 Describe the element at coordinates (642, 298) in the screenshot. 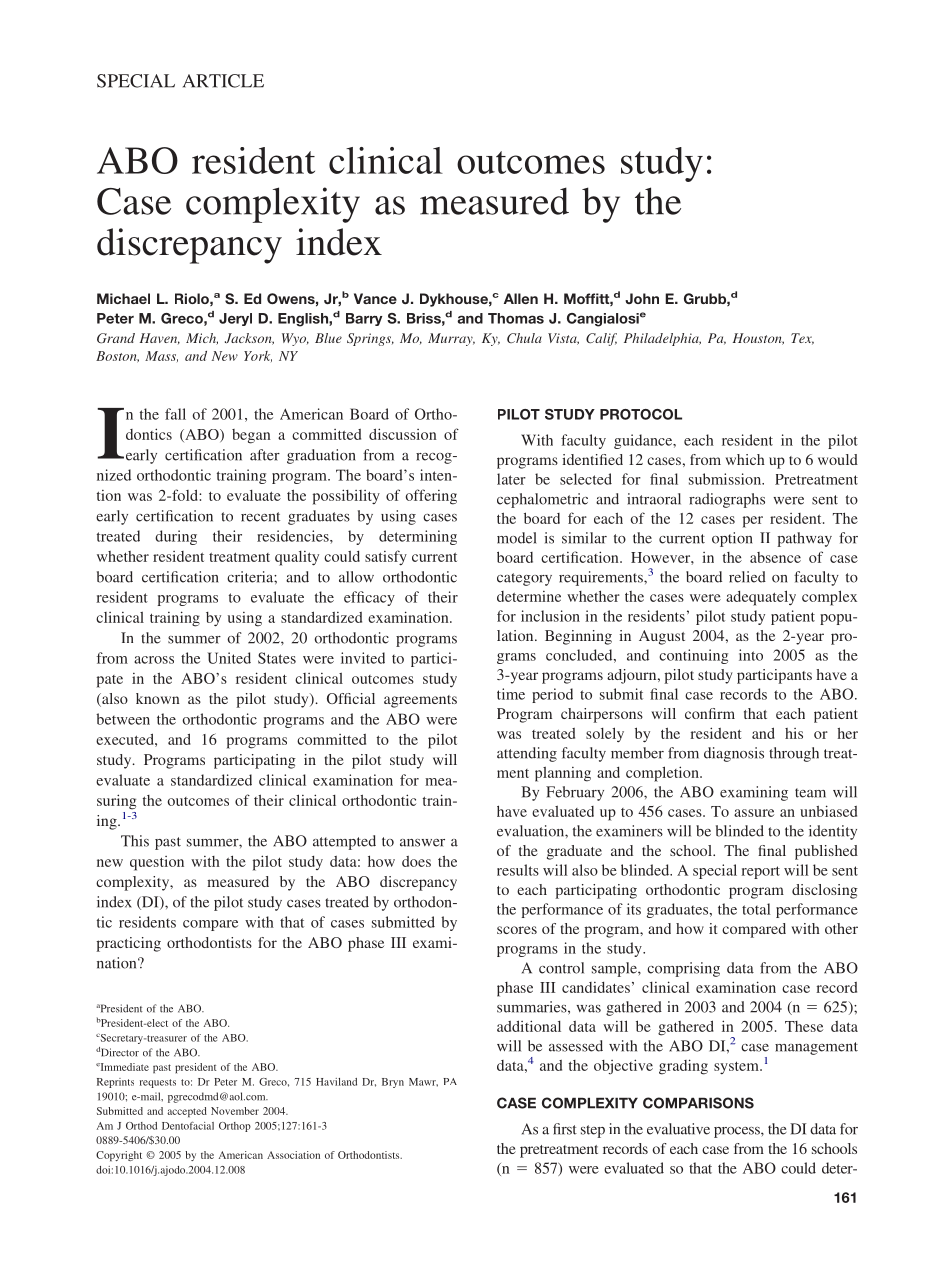

I see `John` at that location.
